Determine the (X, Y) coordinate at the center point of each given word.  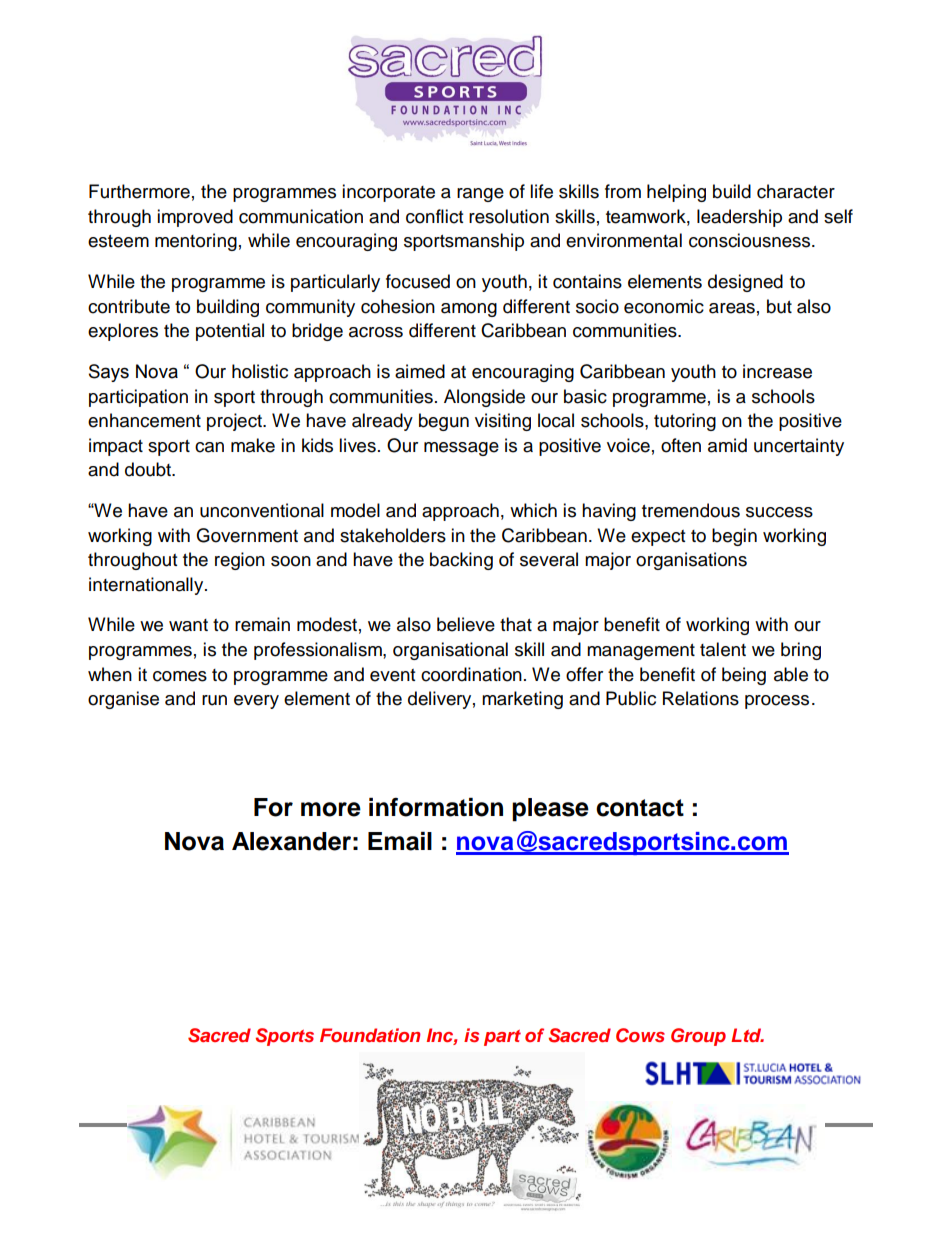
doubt (149, 469)
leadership (739, 218)
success (779, 512)
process (777, 702)
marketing (522, 700)
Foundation (370, 1035)
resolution (509, 216)
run (214, 700)
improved (195, 218)
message (461, 449)
